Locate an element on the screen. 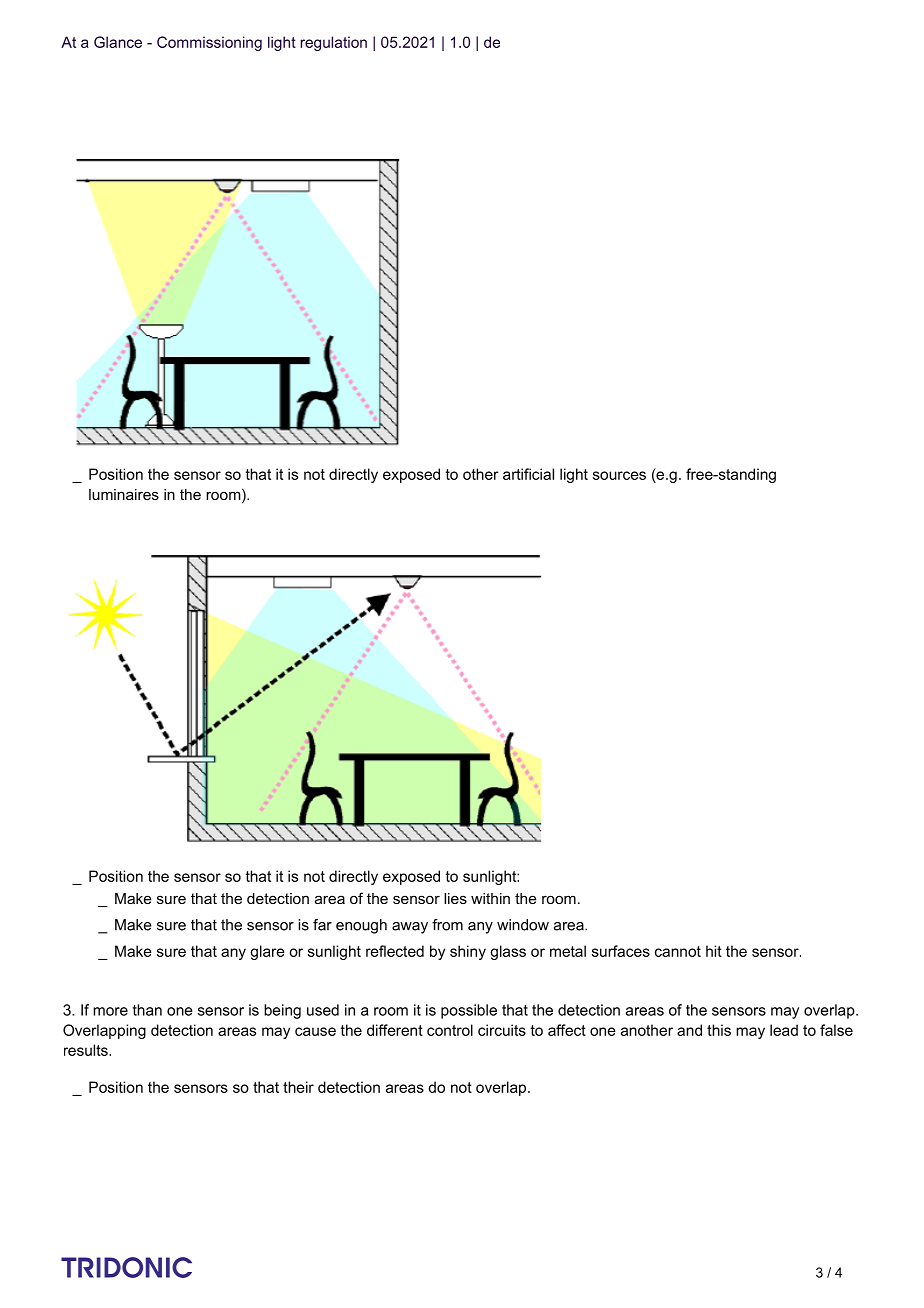 Image resolution: width=924 pixels, height=1308 pixels. artificial is located at coordinates (528, 474).
